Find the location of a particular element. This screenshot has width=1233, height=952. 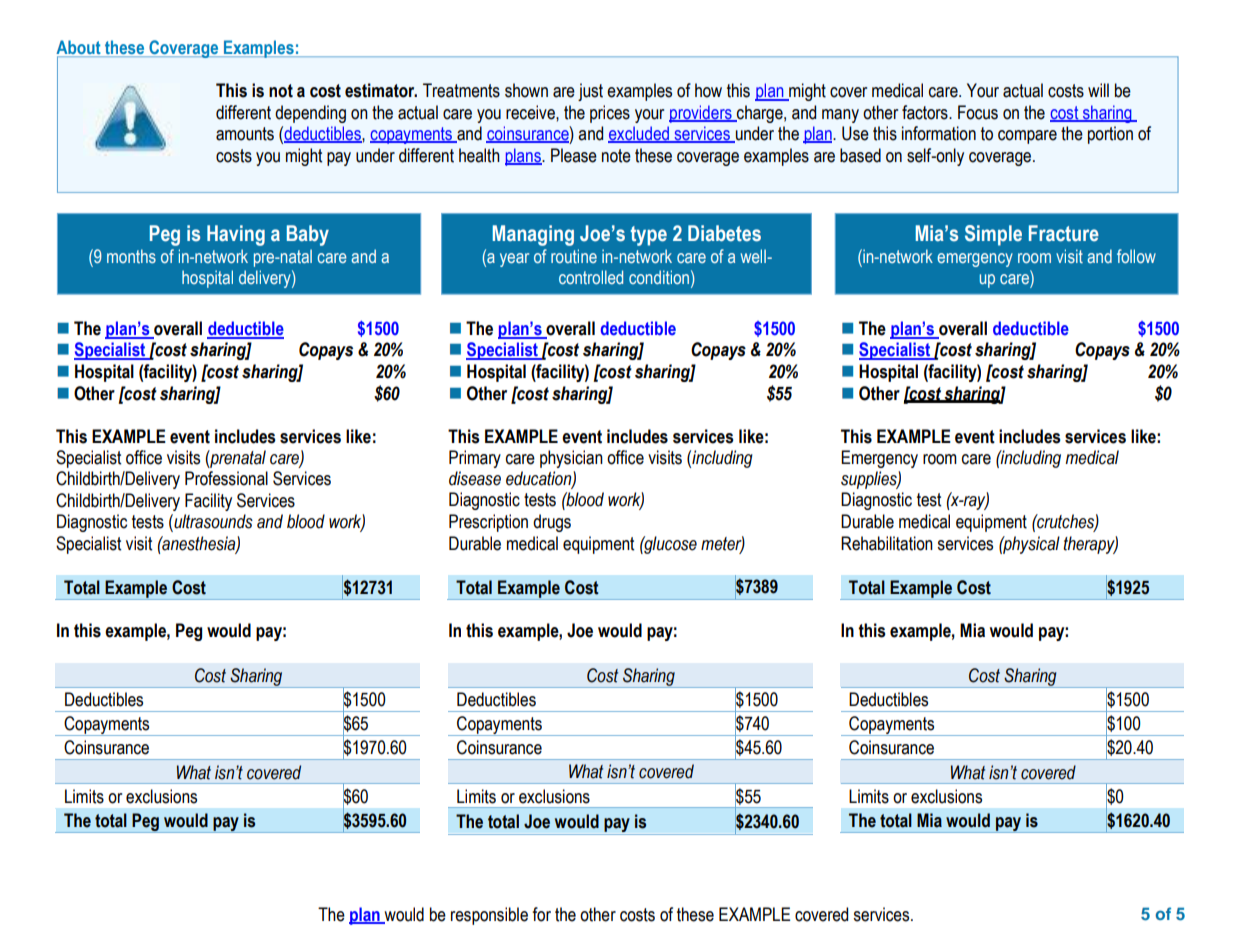

drugs is located at coordinates (552, 523).
